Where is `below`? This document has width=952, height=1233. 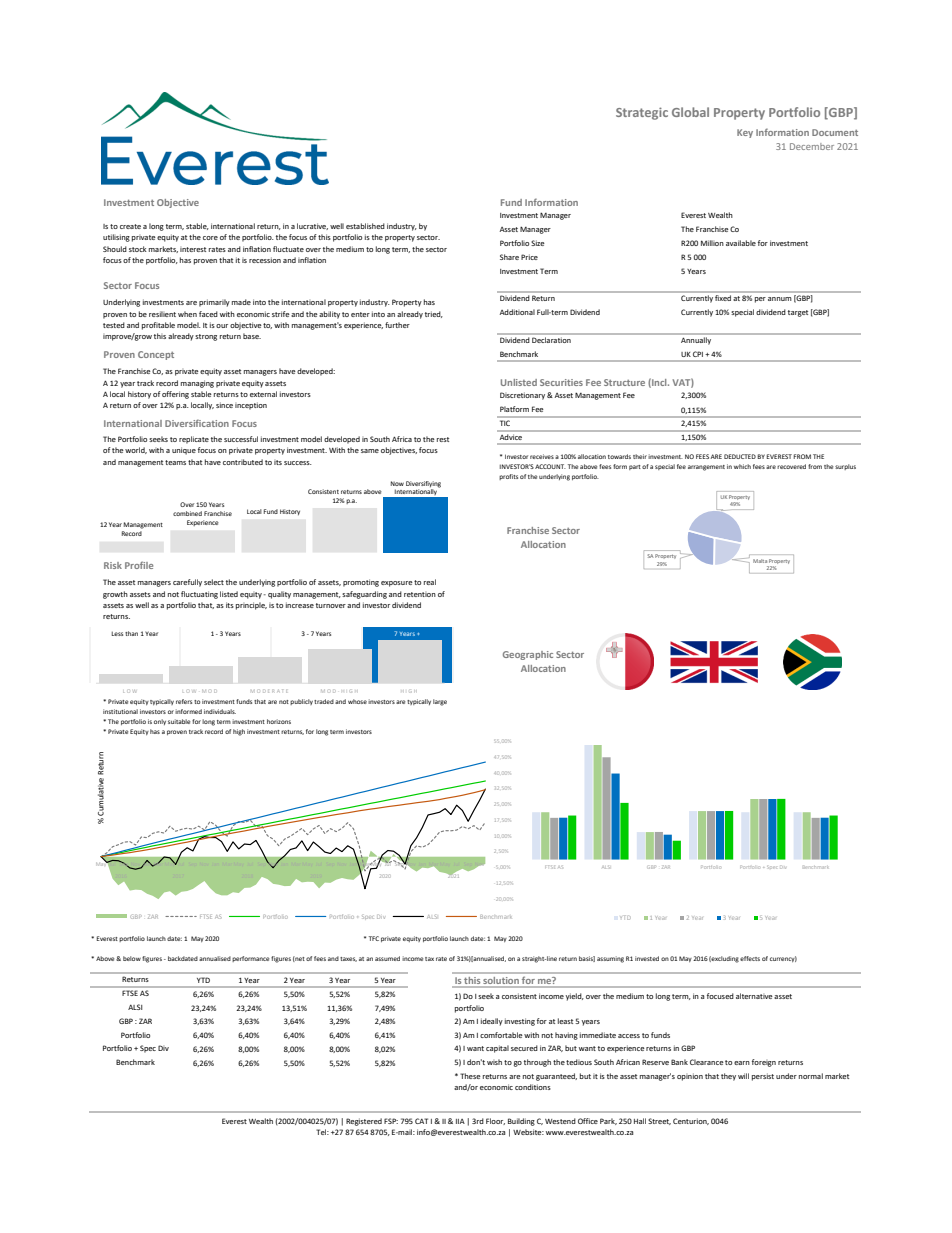 below is located at coordinates (132, 958).
